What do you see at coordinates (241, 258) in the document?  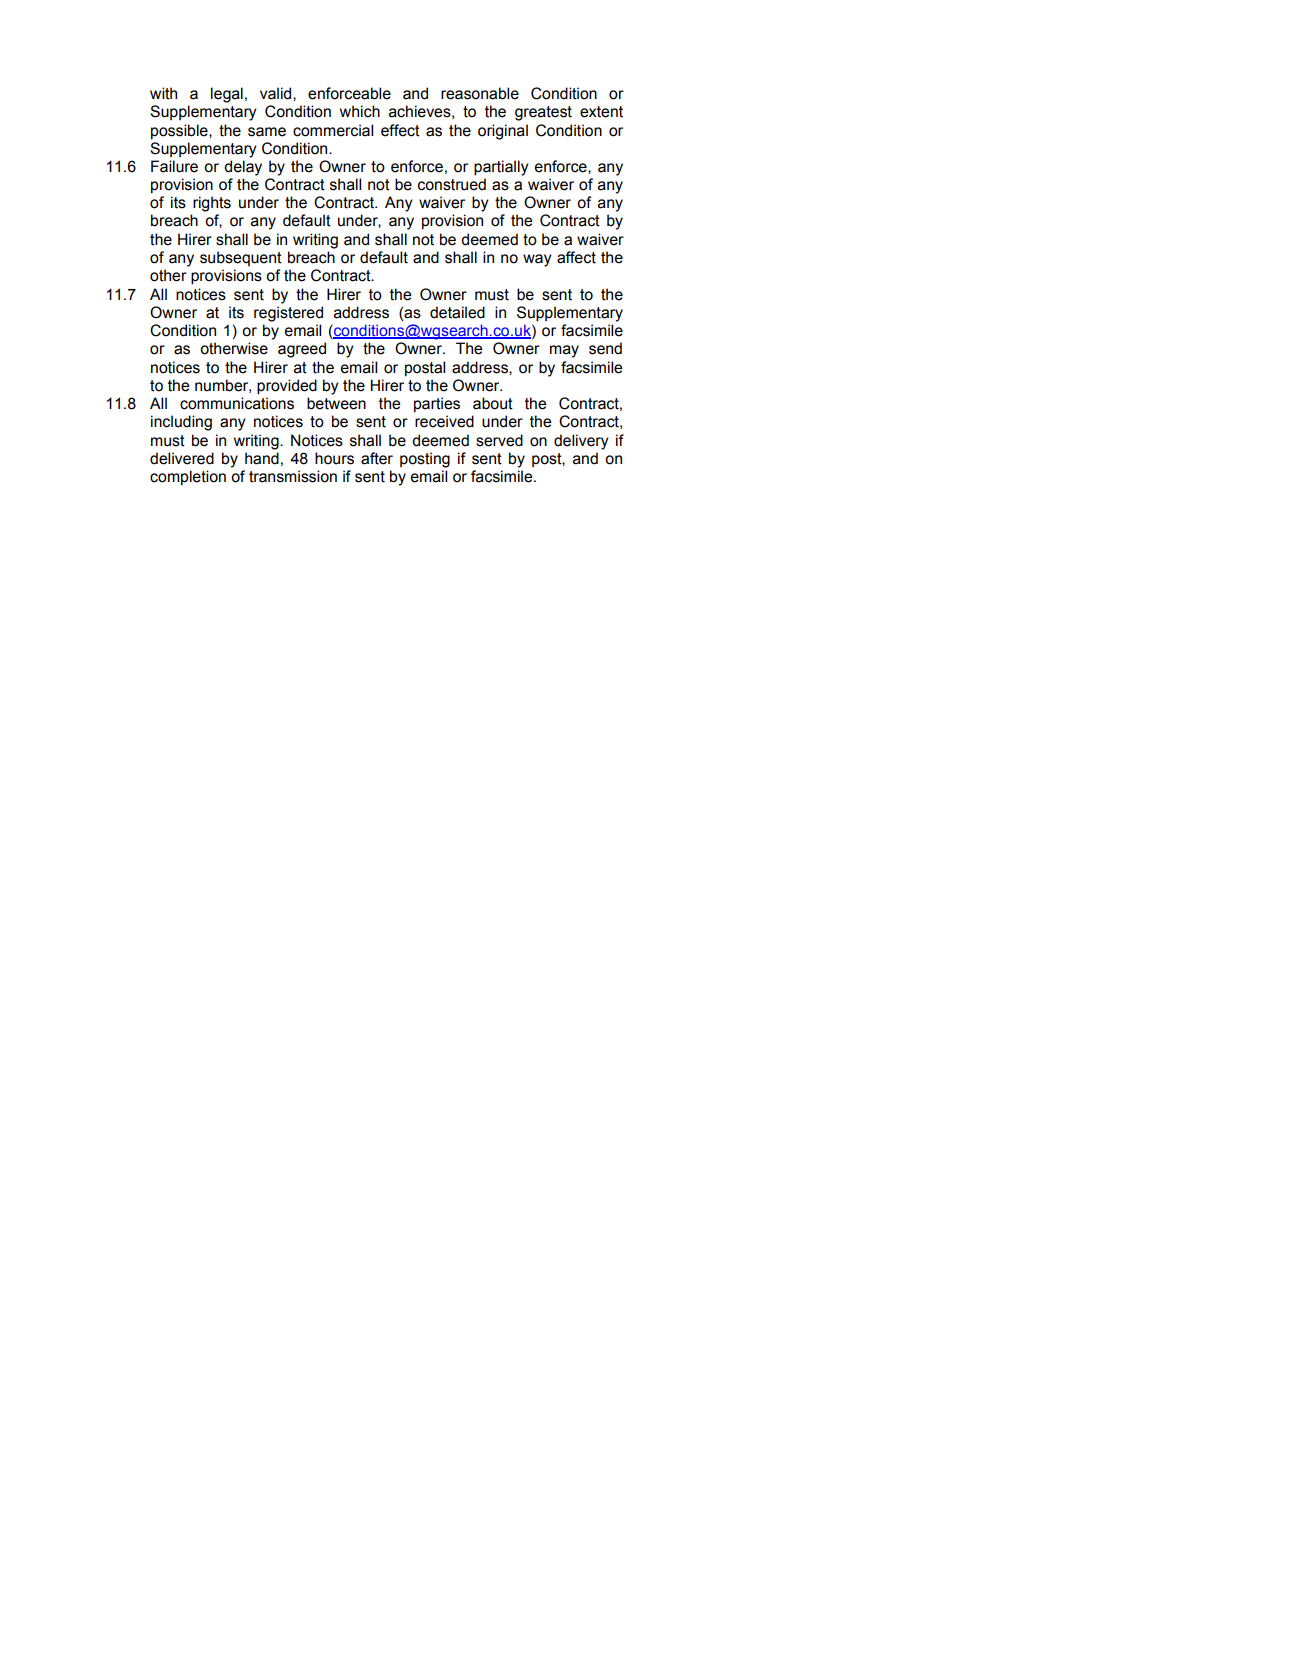 I see `subsequent` at bounding box center [241, 258].
